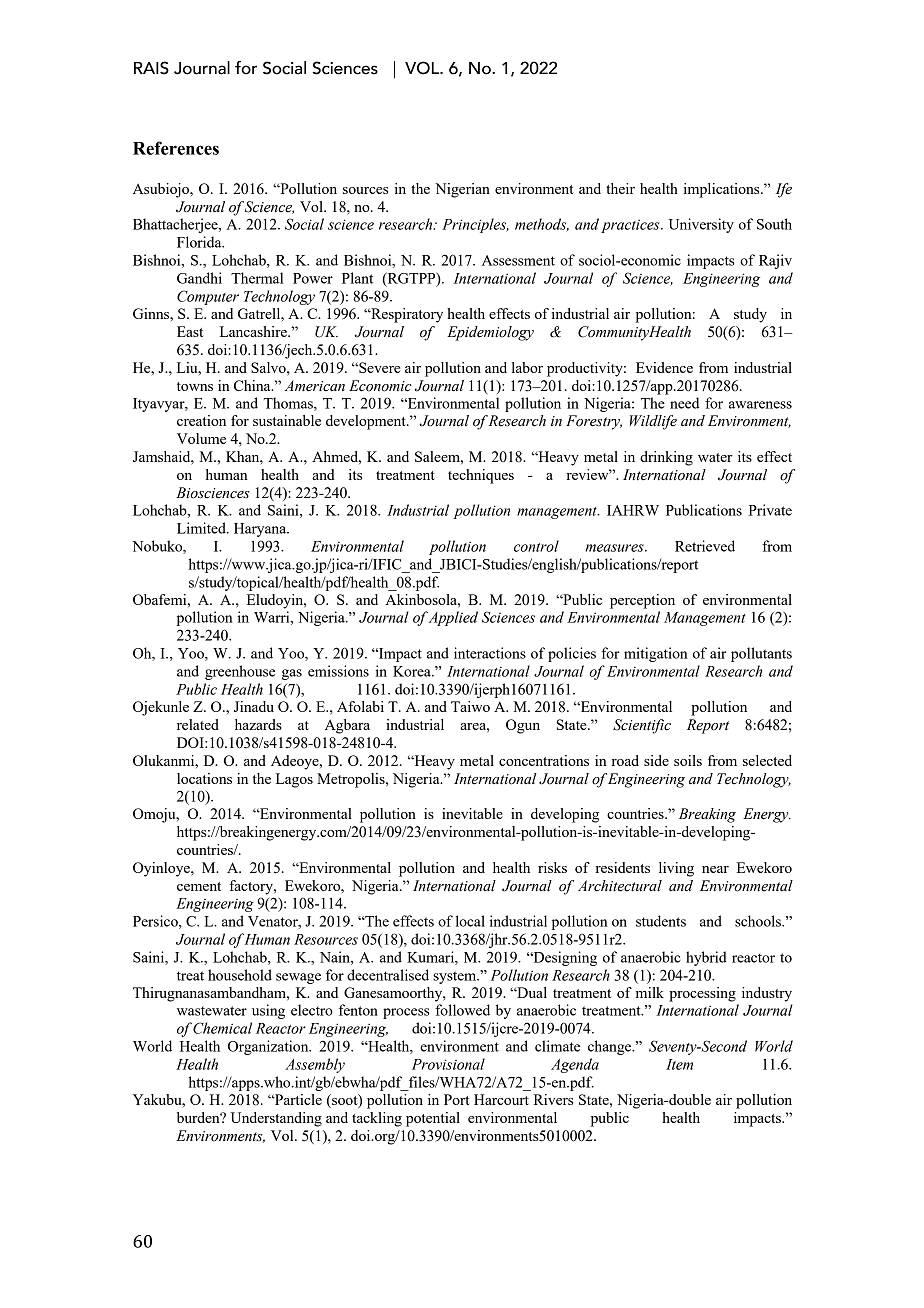 The width and height of the page is (924, 1308). What do you see at coordinates (176, 148) in the page?
I see `References` at bounding box center [176, 148].
